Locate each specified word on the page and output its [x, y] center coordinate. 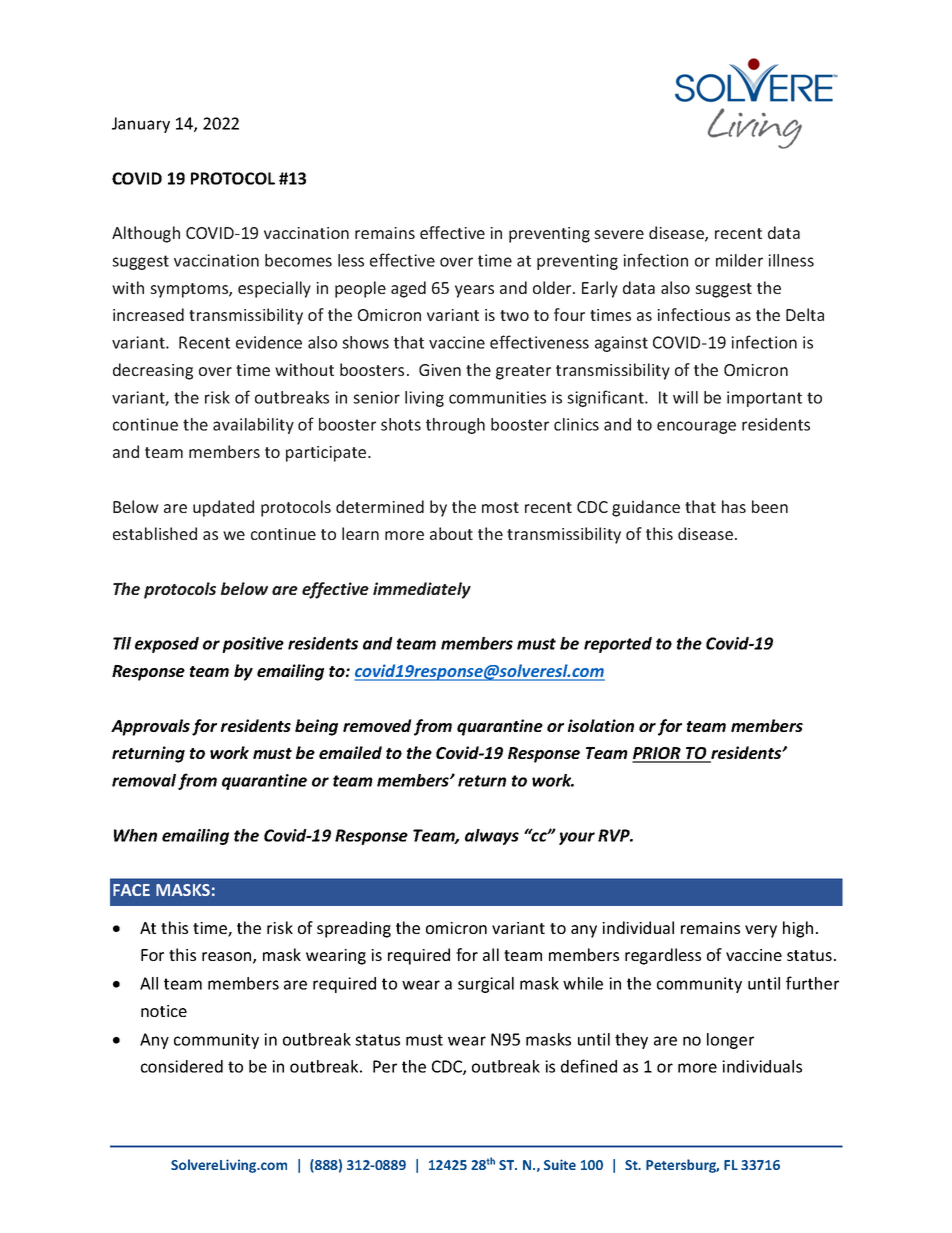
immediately [422, 590]
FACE [131, 890]
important [764, 399]
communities [497, 397]
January [141, 125]
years [474, 291]
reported [618, 645]
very [761, 931]
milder [739, 260]
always [492, 837]
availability [253, 426]
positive [253, 645]
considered [182, 1066]
